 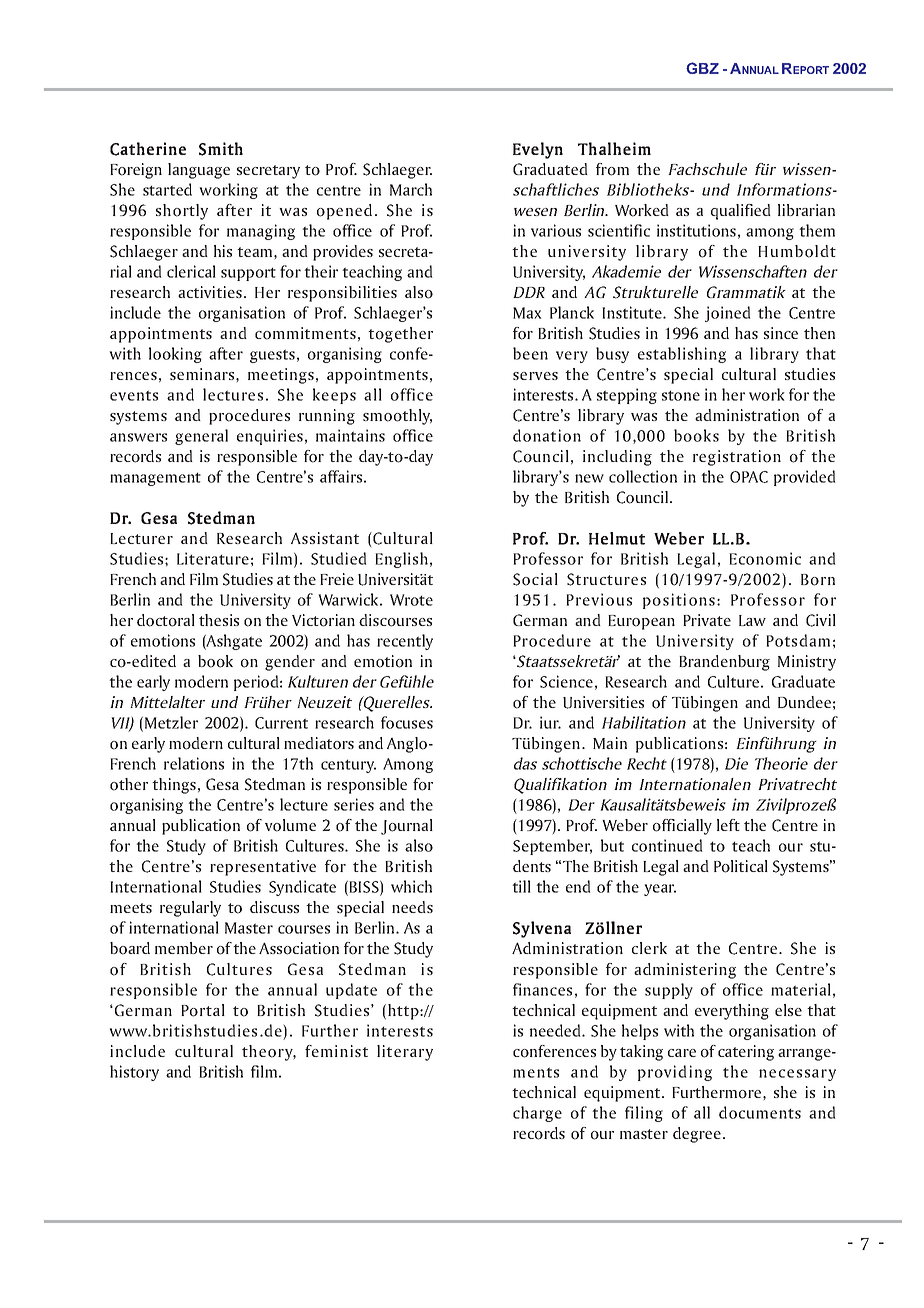 I want to click on March, so click(x=411, y=189).
